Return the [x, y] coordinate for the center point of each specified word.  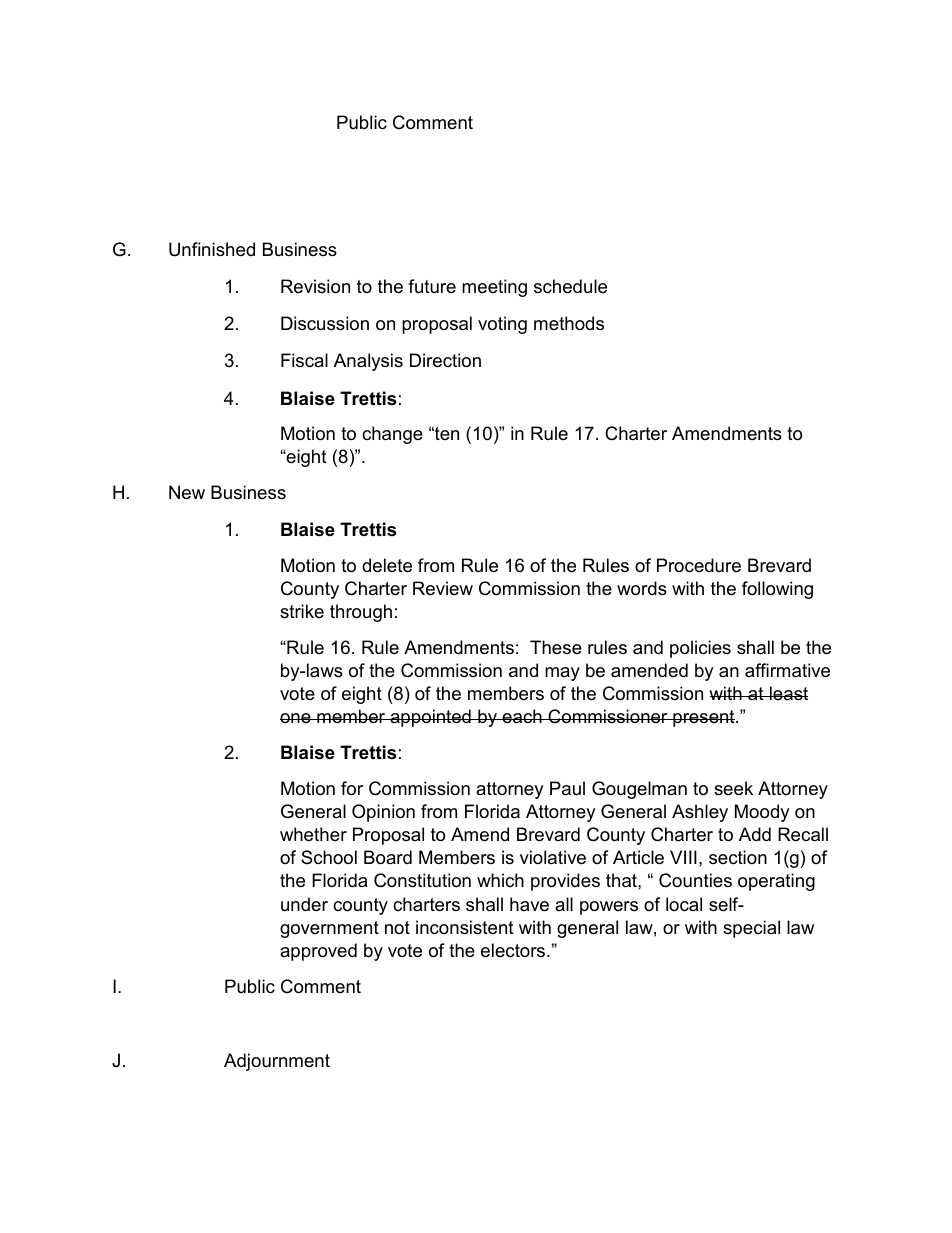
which [500, 880]
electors [514, 950]
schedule [570, 286]
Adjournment [277, 1062]
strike [302, 611]
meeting [494, 288]
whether [313, 834]
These [556, 647]
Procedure [699, 565]
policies [700, 649]
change [392, 435]
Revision [315, 286]
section [738, 857]
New [187, 492]
